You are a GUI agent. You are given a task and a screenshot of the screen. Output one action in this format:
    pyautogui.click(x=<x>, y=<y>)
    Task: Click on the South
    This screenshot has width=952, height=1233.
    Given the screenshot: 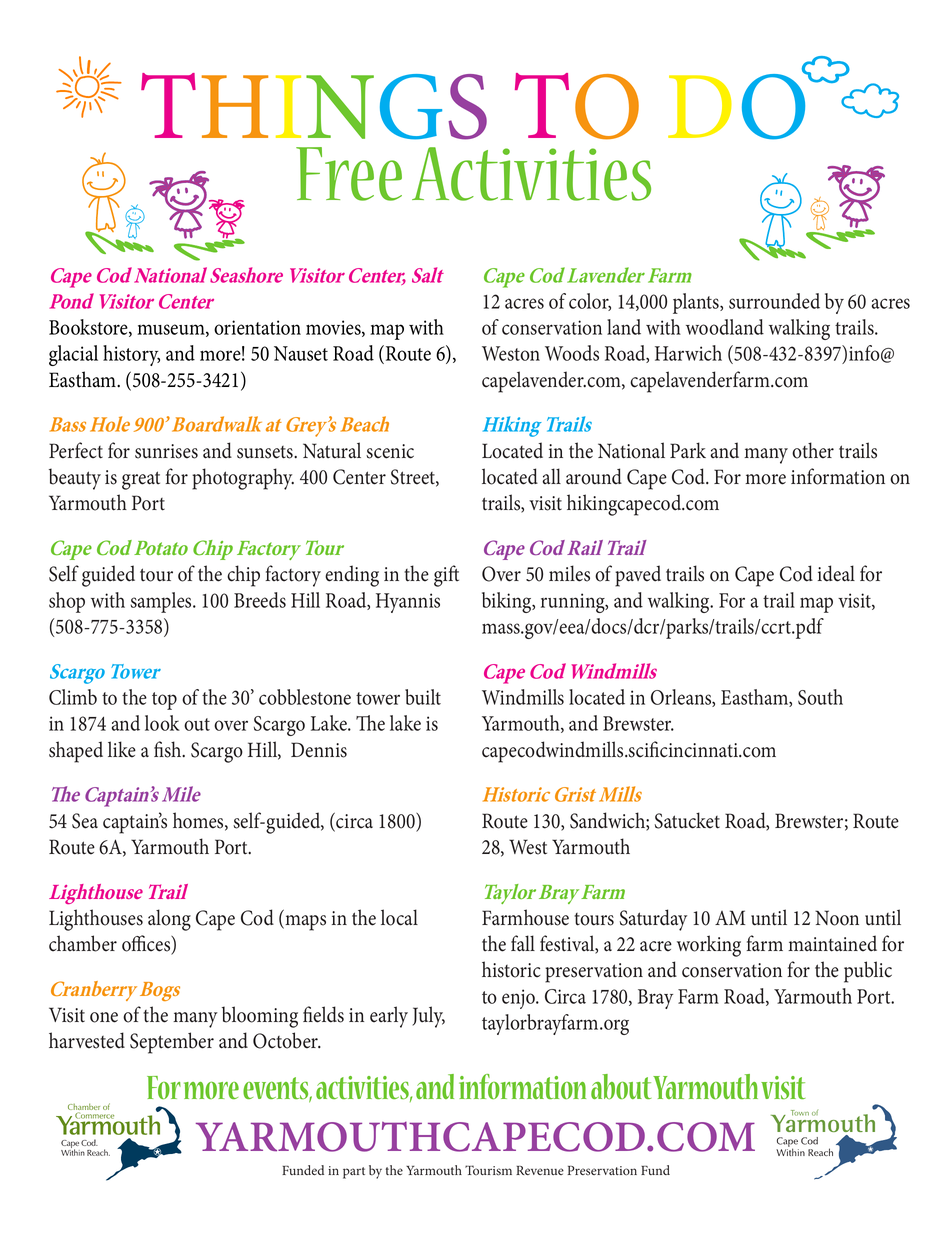 What is the action you would take?
    pyautogui.click(x=820, y=697)
